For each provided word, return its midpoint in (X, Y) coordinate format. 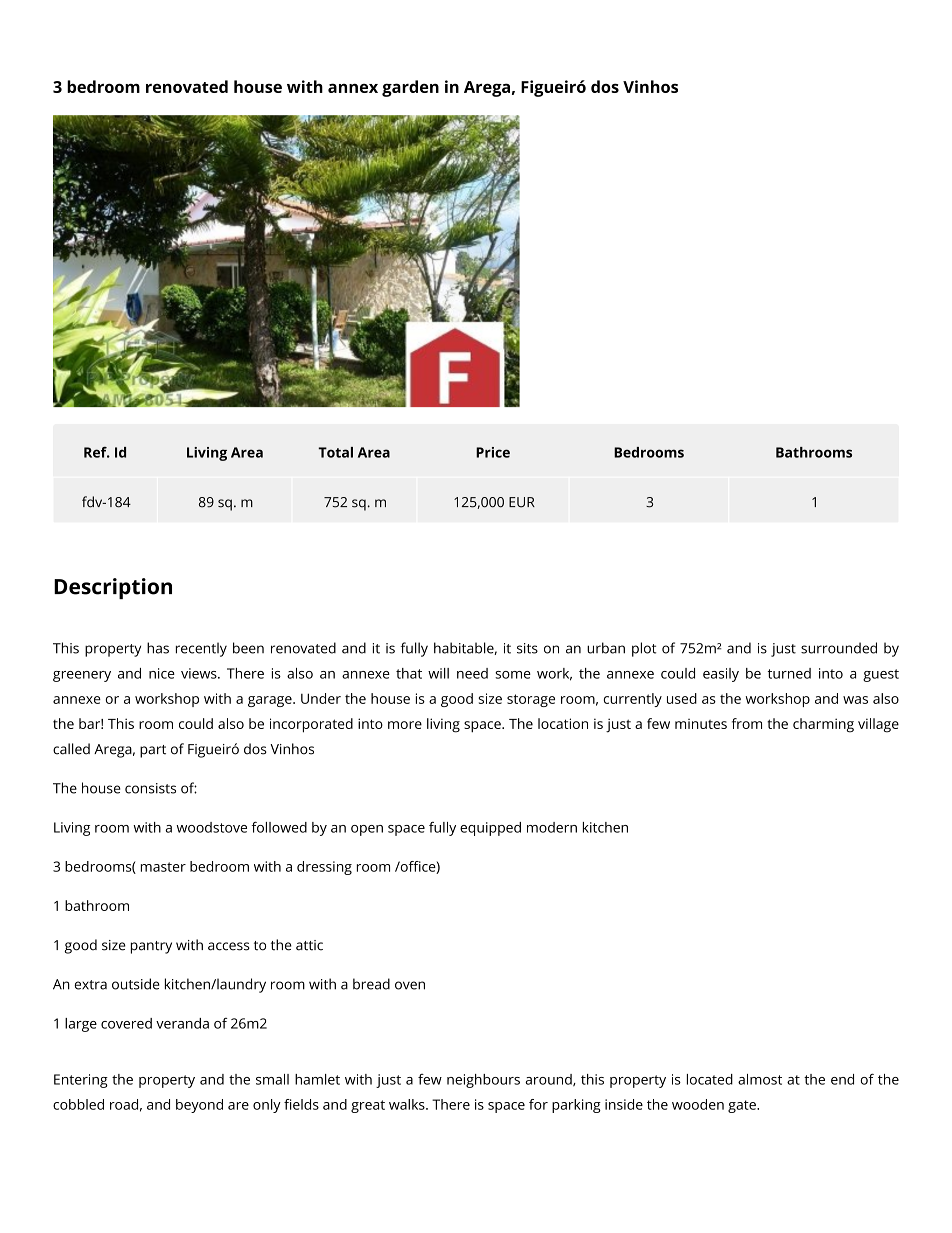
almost (760, 1079)
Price (493, 452)
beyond (199, 1106)
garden (410, 88)
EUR (522, 502)
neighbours (483, 1081)
